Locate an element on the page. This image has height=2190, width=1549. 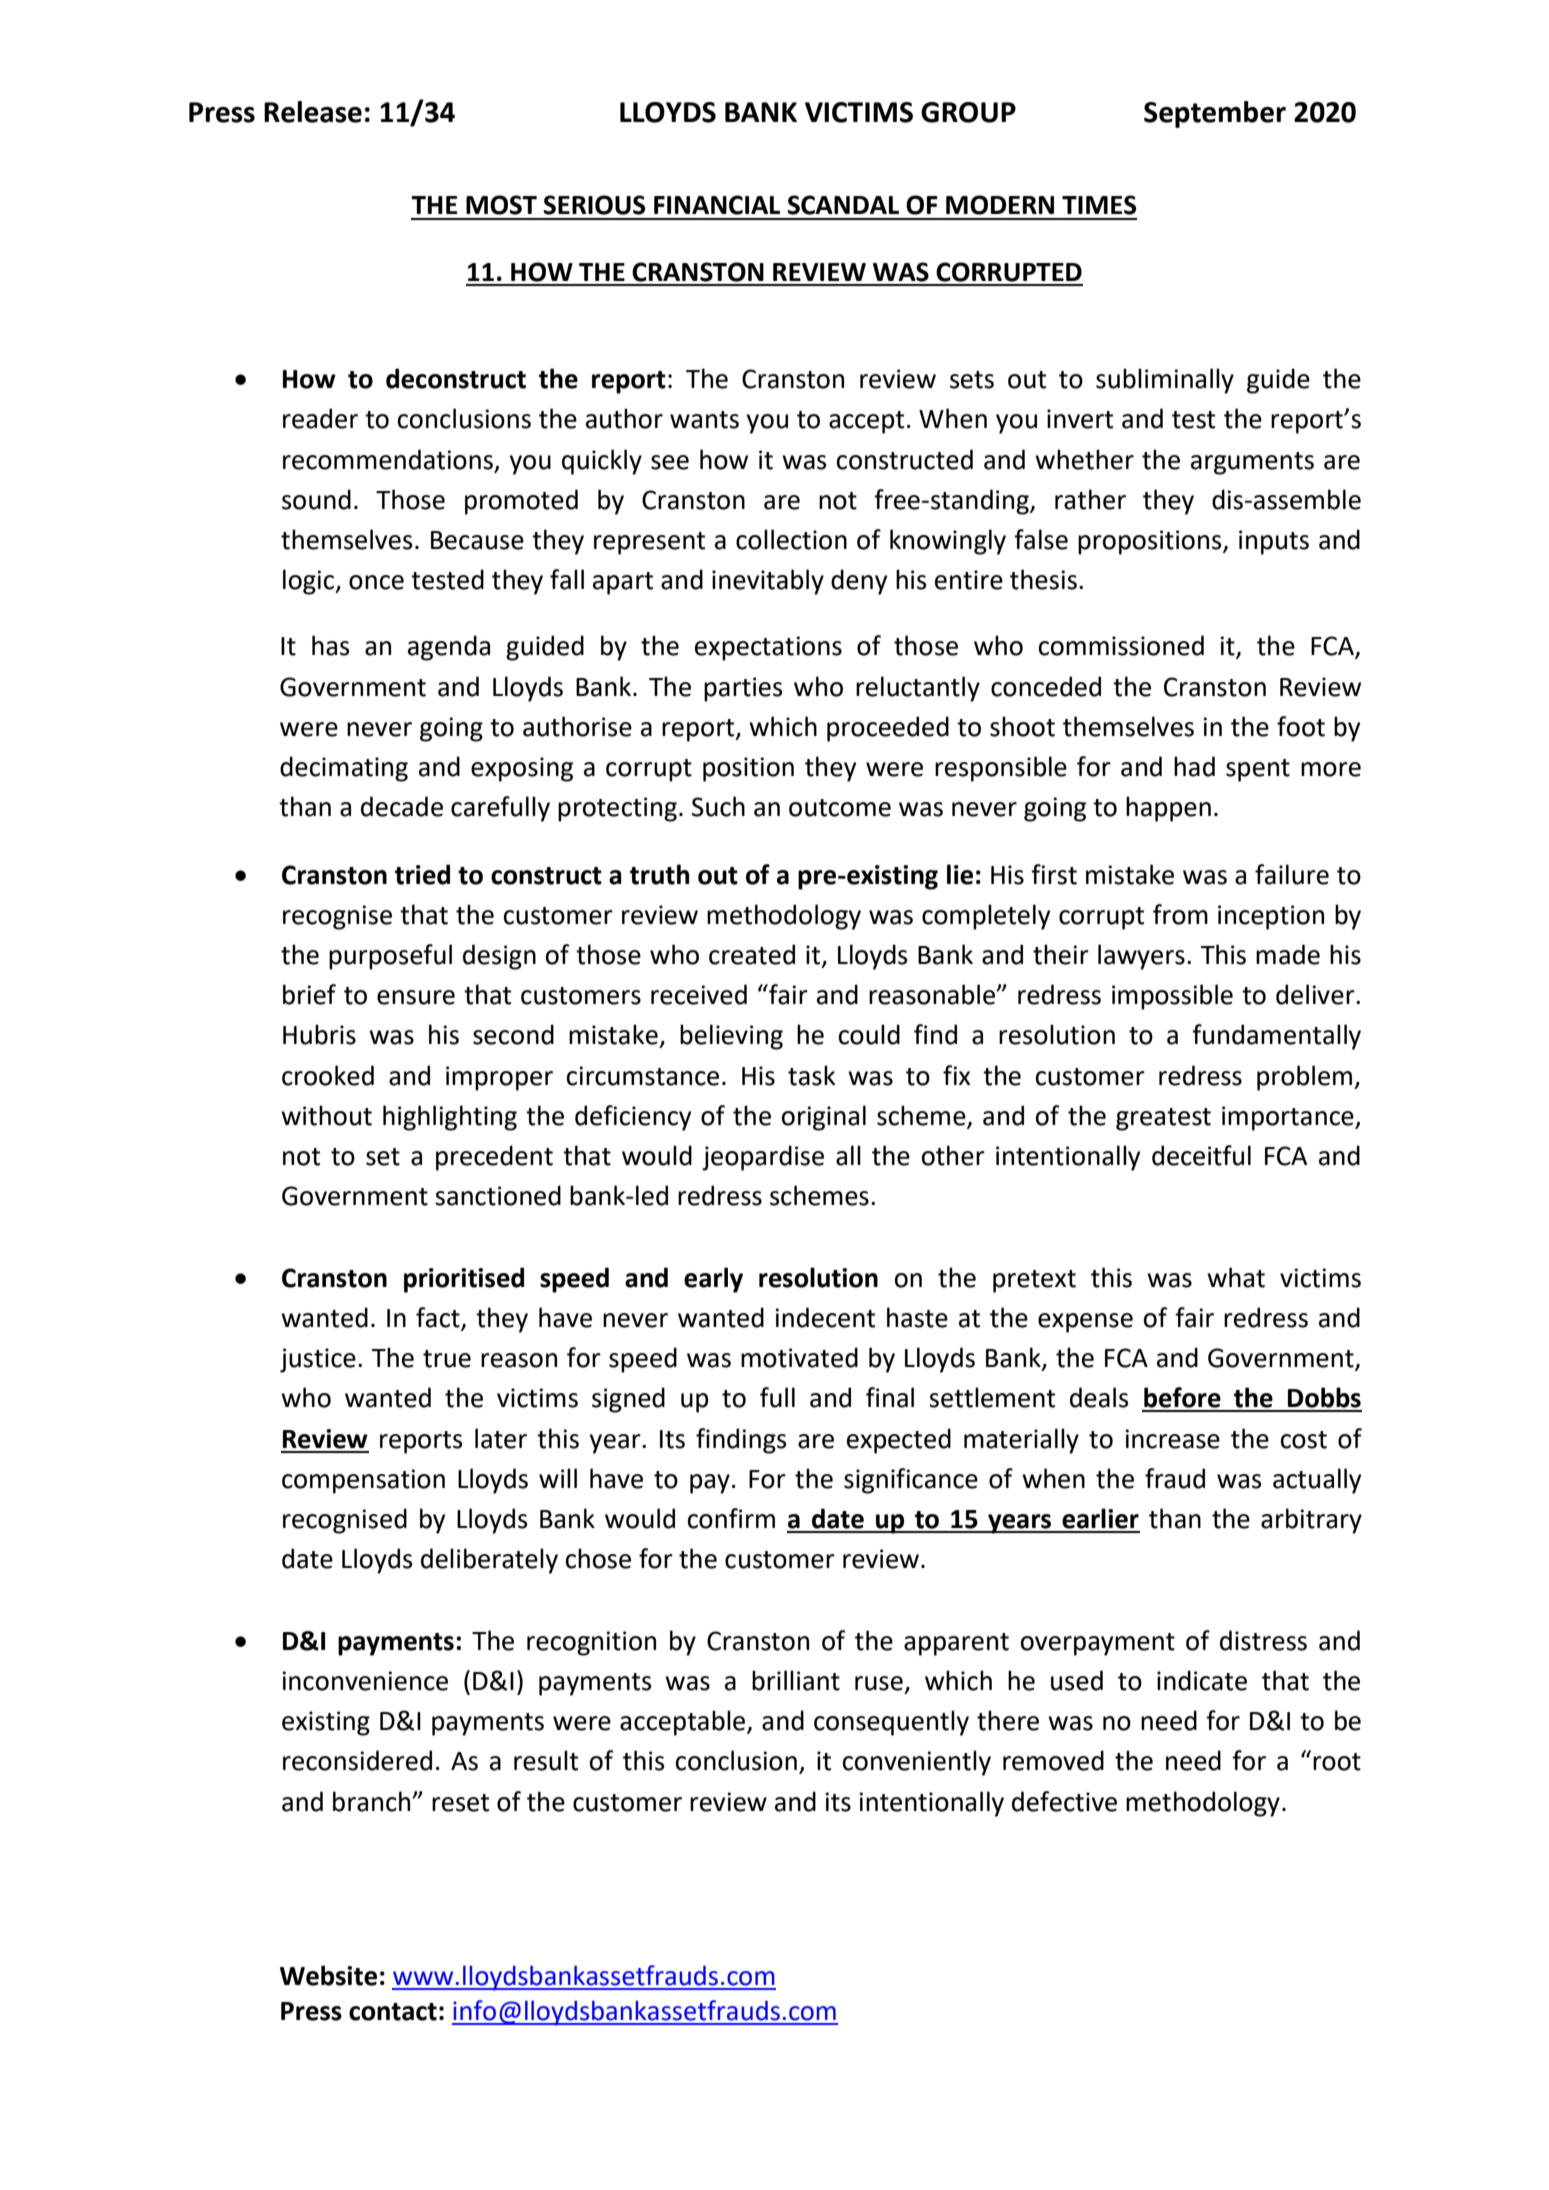
commissioned is located at coordinates (1121, 645).
